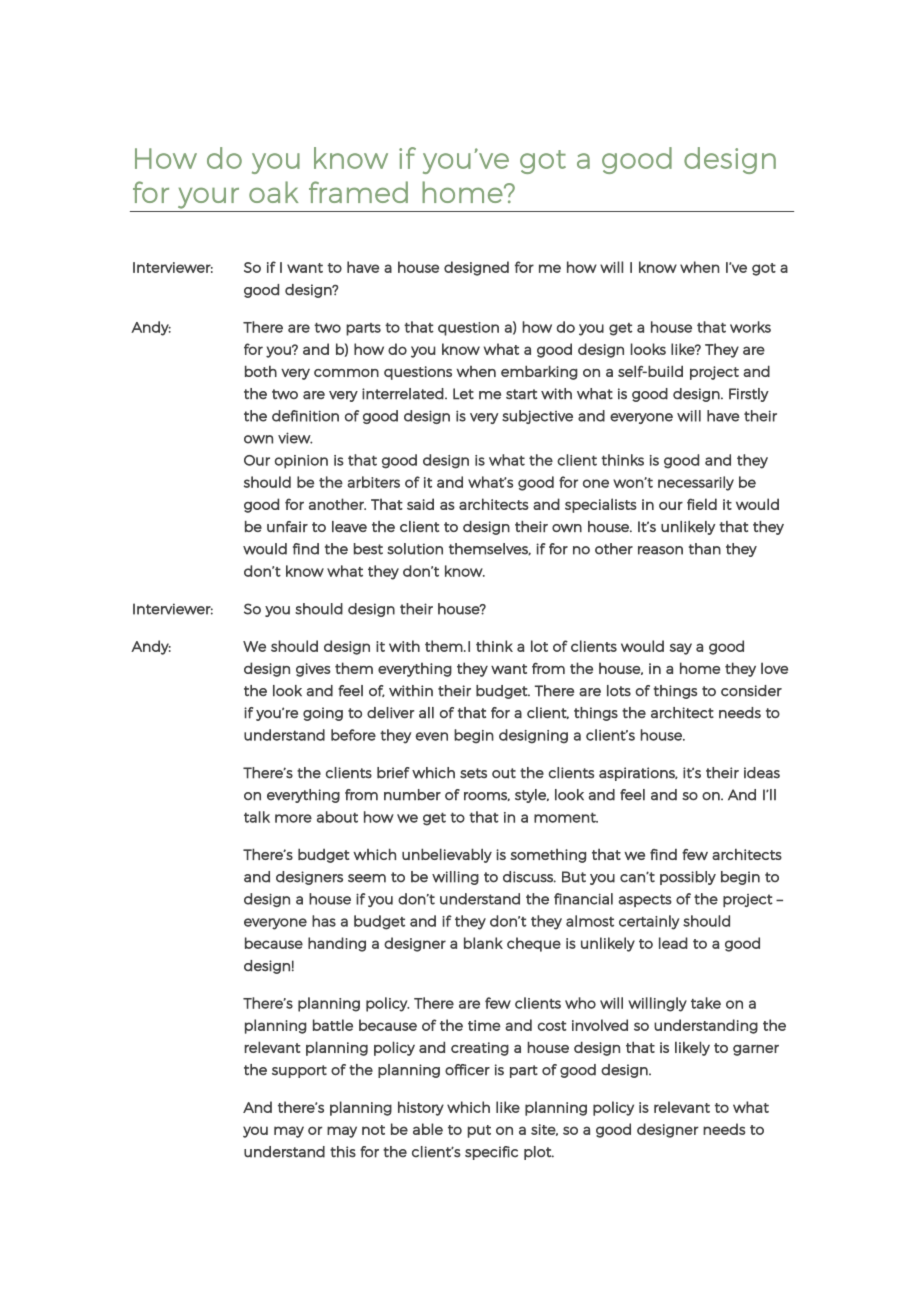 The width and height of the screenshot is (924, 1308). What do you see at coordinates (750, 327) in the screenshot?
I see `works` at bounding box center [750, 327].
